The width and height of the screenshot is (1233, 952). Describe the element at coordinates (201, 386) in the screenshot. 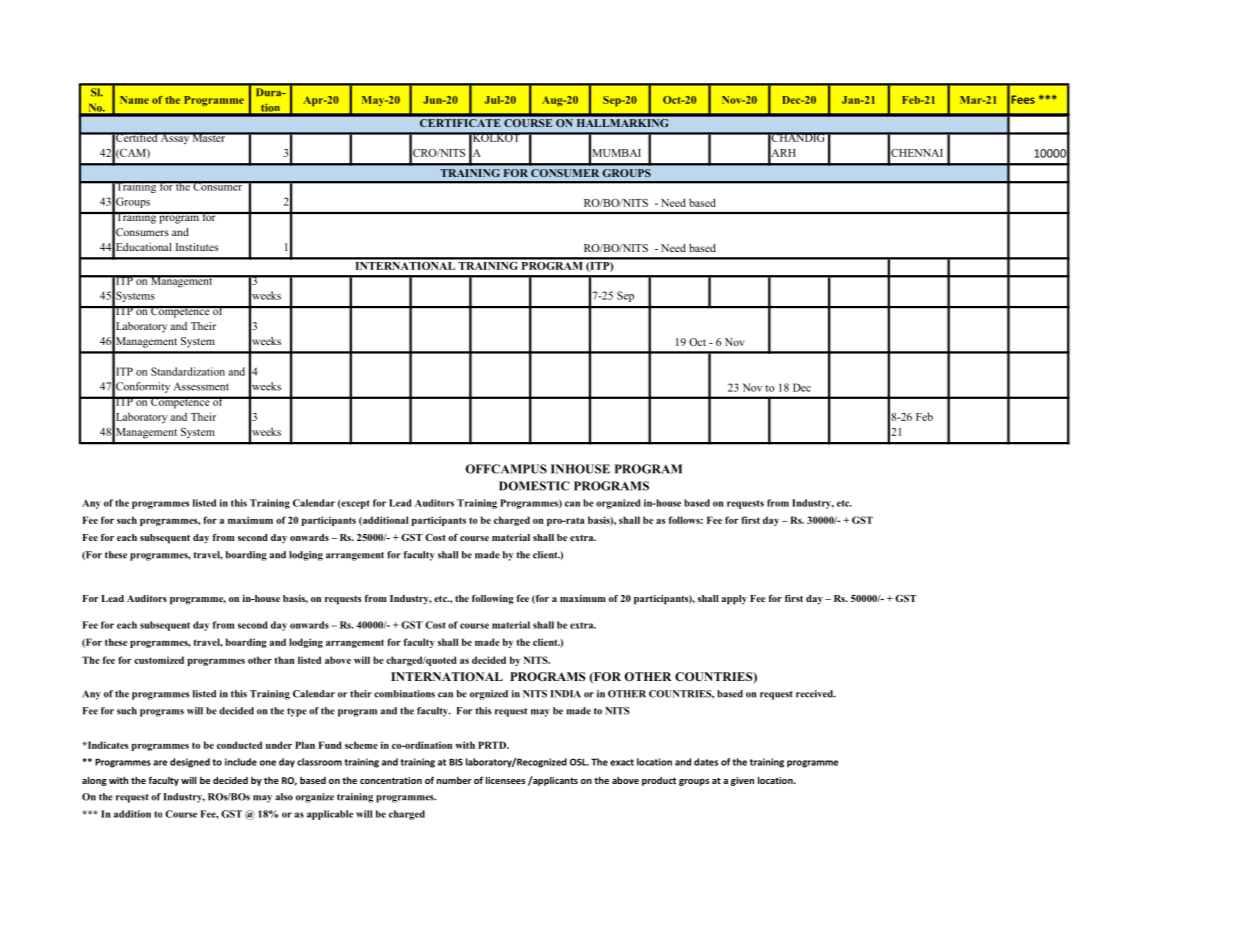

I see `Assessment` at that location.
